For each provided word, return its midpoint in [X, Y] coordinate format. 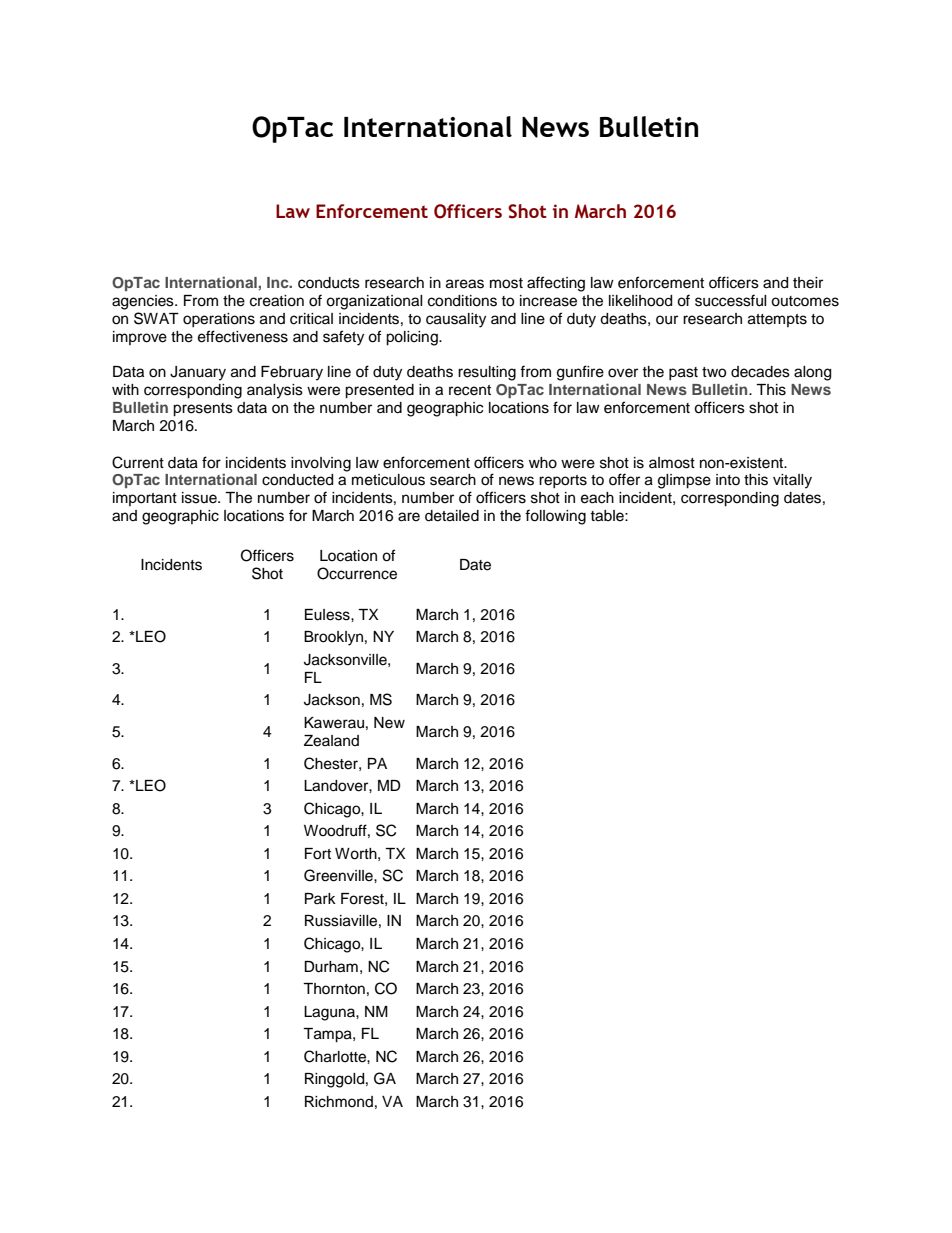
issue [200, 498]
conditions [462, 301]
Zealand [331, 741]
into [728, 479]
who [543, 463]
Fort [318, 854]
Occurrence [357, 573]
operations [219, 320]
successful [731, 300]
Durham [331, 967]
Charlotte [336, 1056]
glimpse [684, 481]
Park [320, 898]
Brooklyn [333, 638]
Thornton [334, 988]
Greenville [339, 875]
